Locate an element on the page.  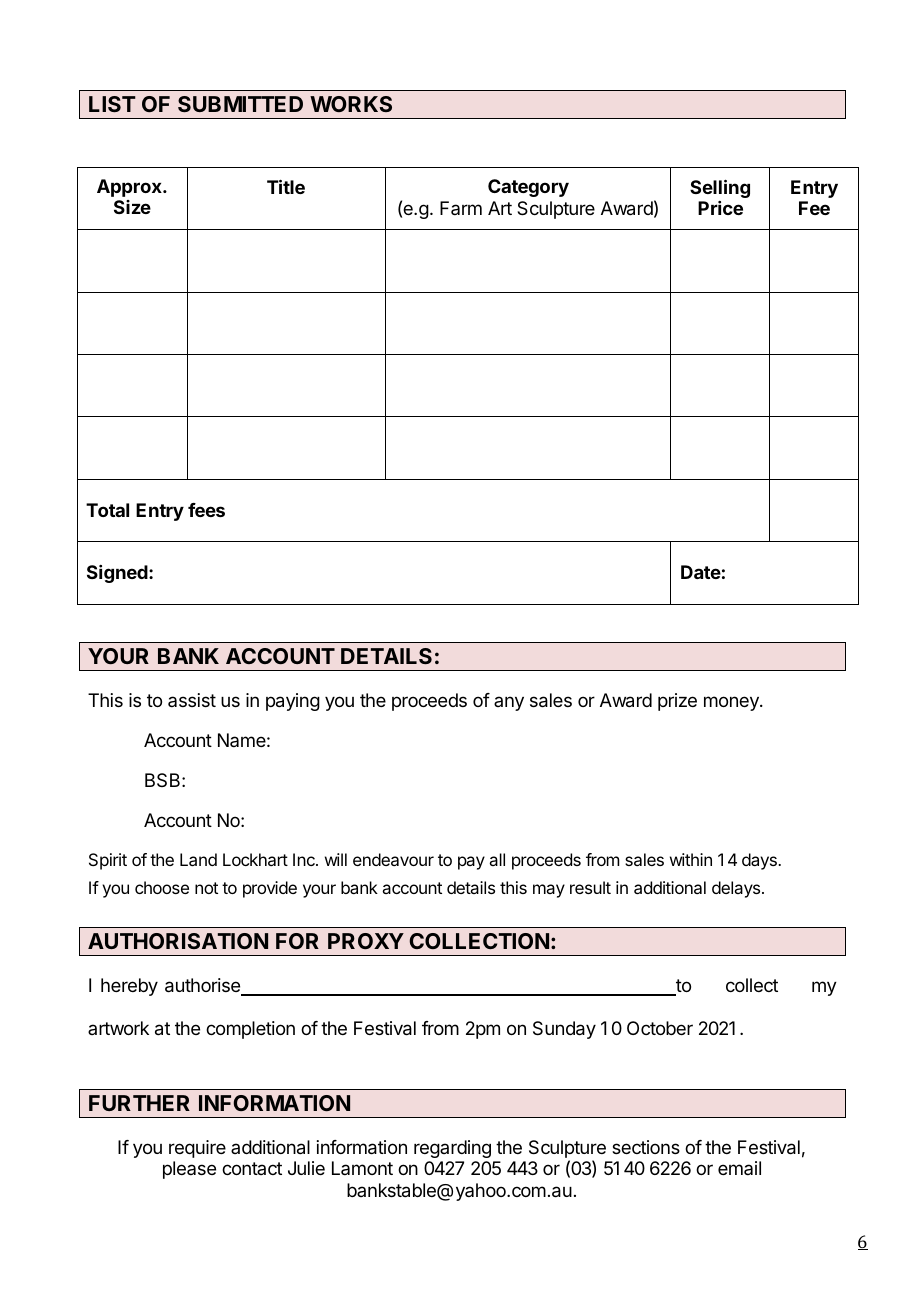
require is located at coordinates (197, 1149).
